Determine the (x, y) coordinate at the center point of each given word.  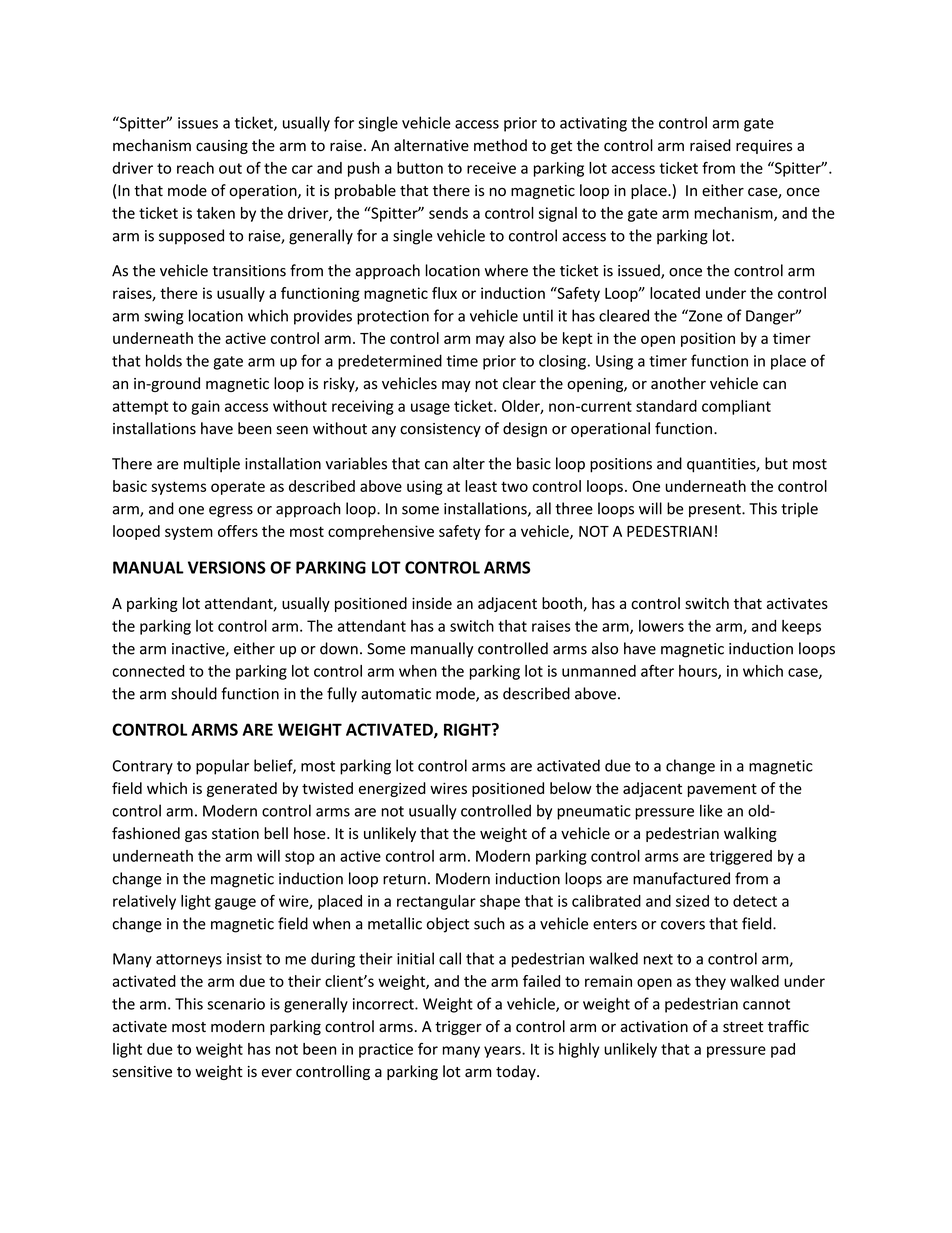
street (743, 1027)
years (503, 1052)
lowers (661, 626)
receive (491, 168)
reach (195, 168)
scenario (236, 1004)
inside (432, 603)
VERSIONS (227, 567)
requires (764, 147)
